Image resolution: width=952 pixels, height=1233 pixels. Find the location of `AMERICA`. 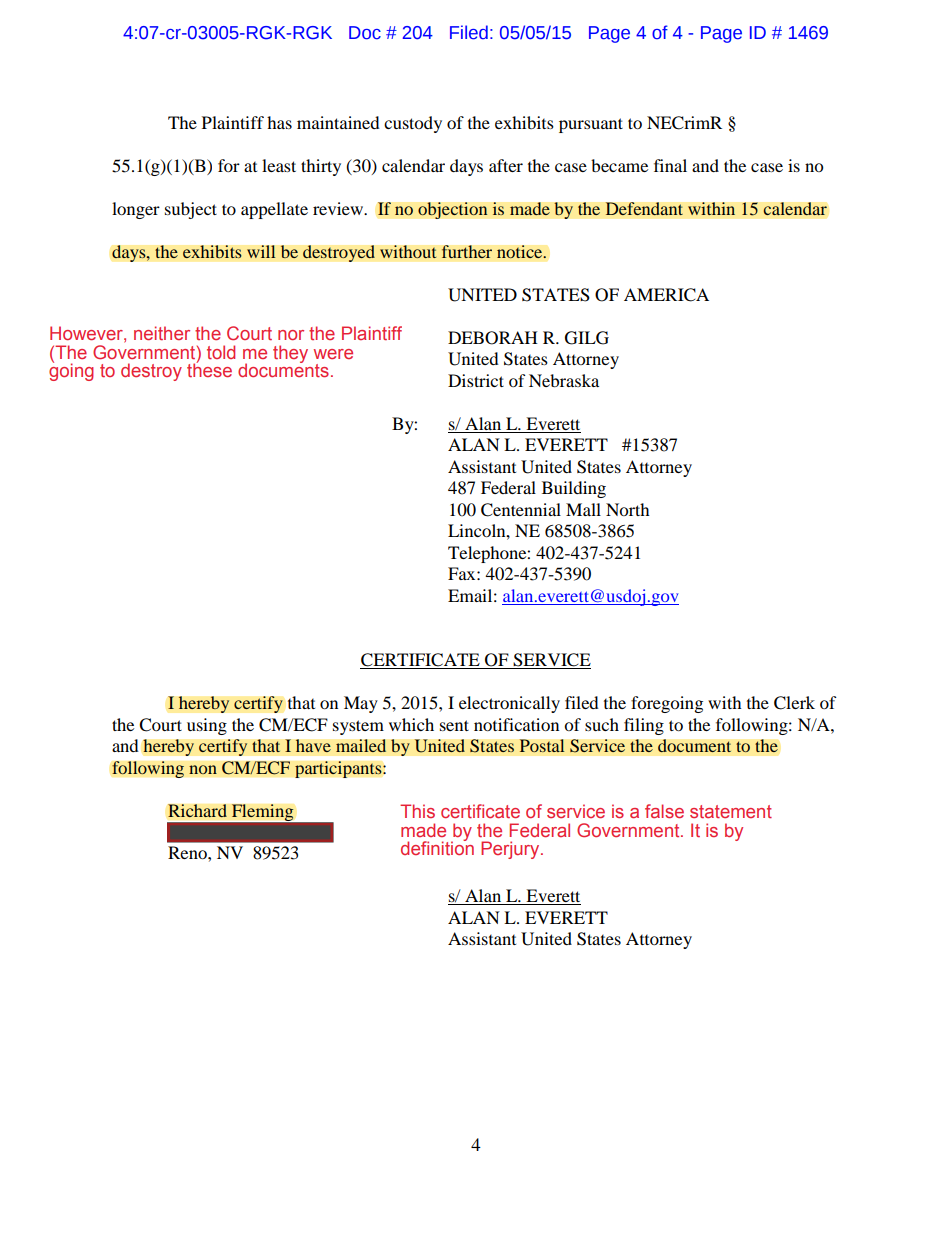

AMERICA is located at coordinates (666, 295).
